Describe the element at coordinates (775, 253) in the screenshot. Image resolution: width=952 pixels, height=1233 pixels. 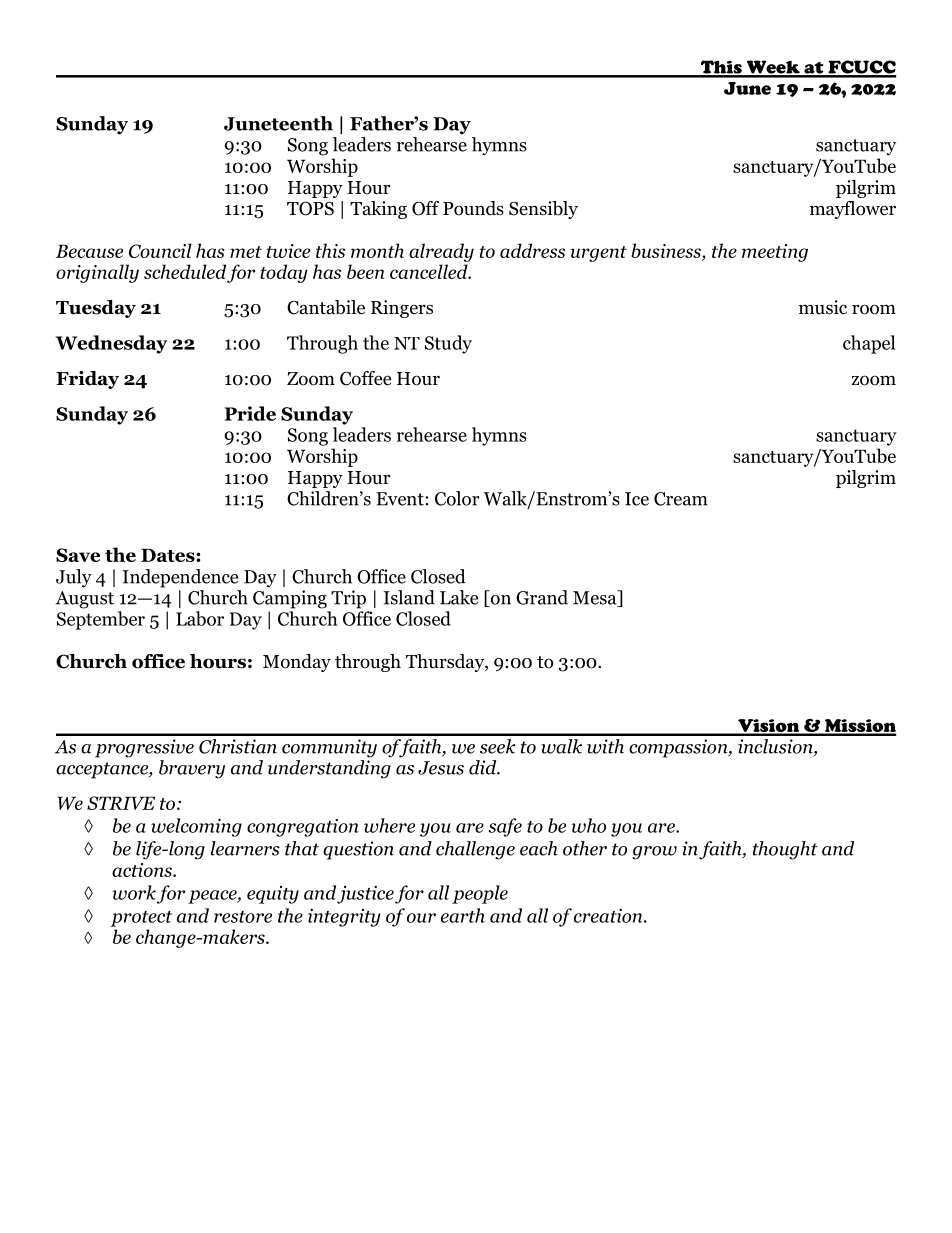
I see `meeting` at that location.
